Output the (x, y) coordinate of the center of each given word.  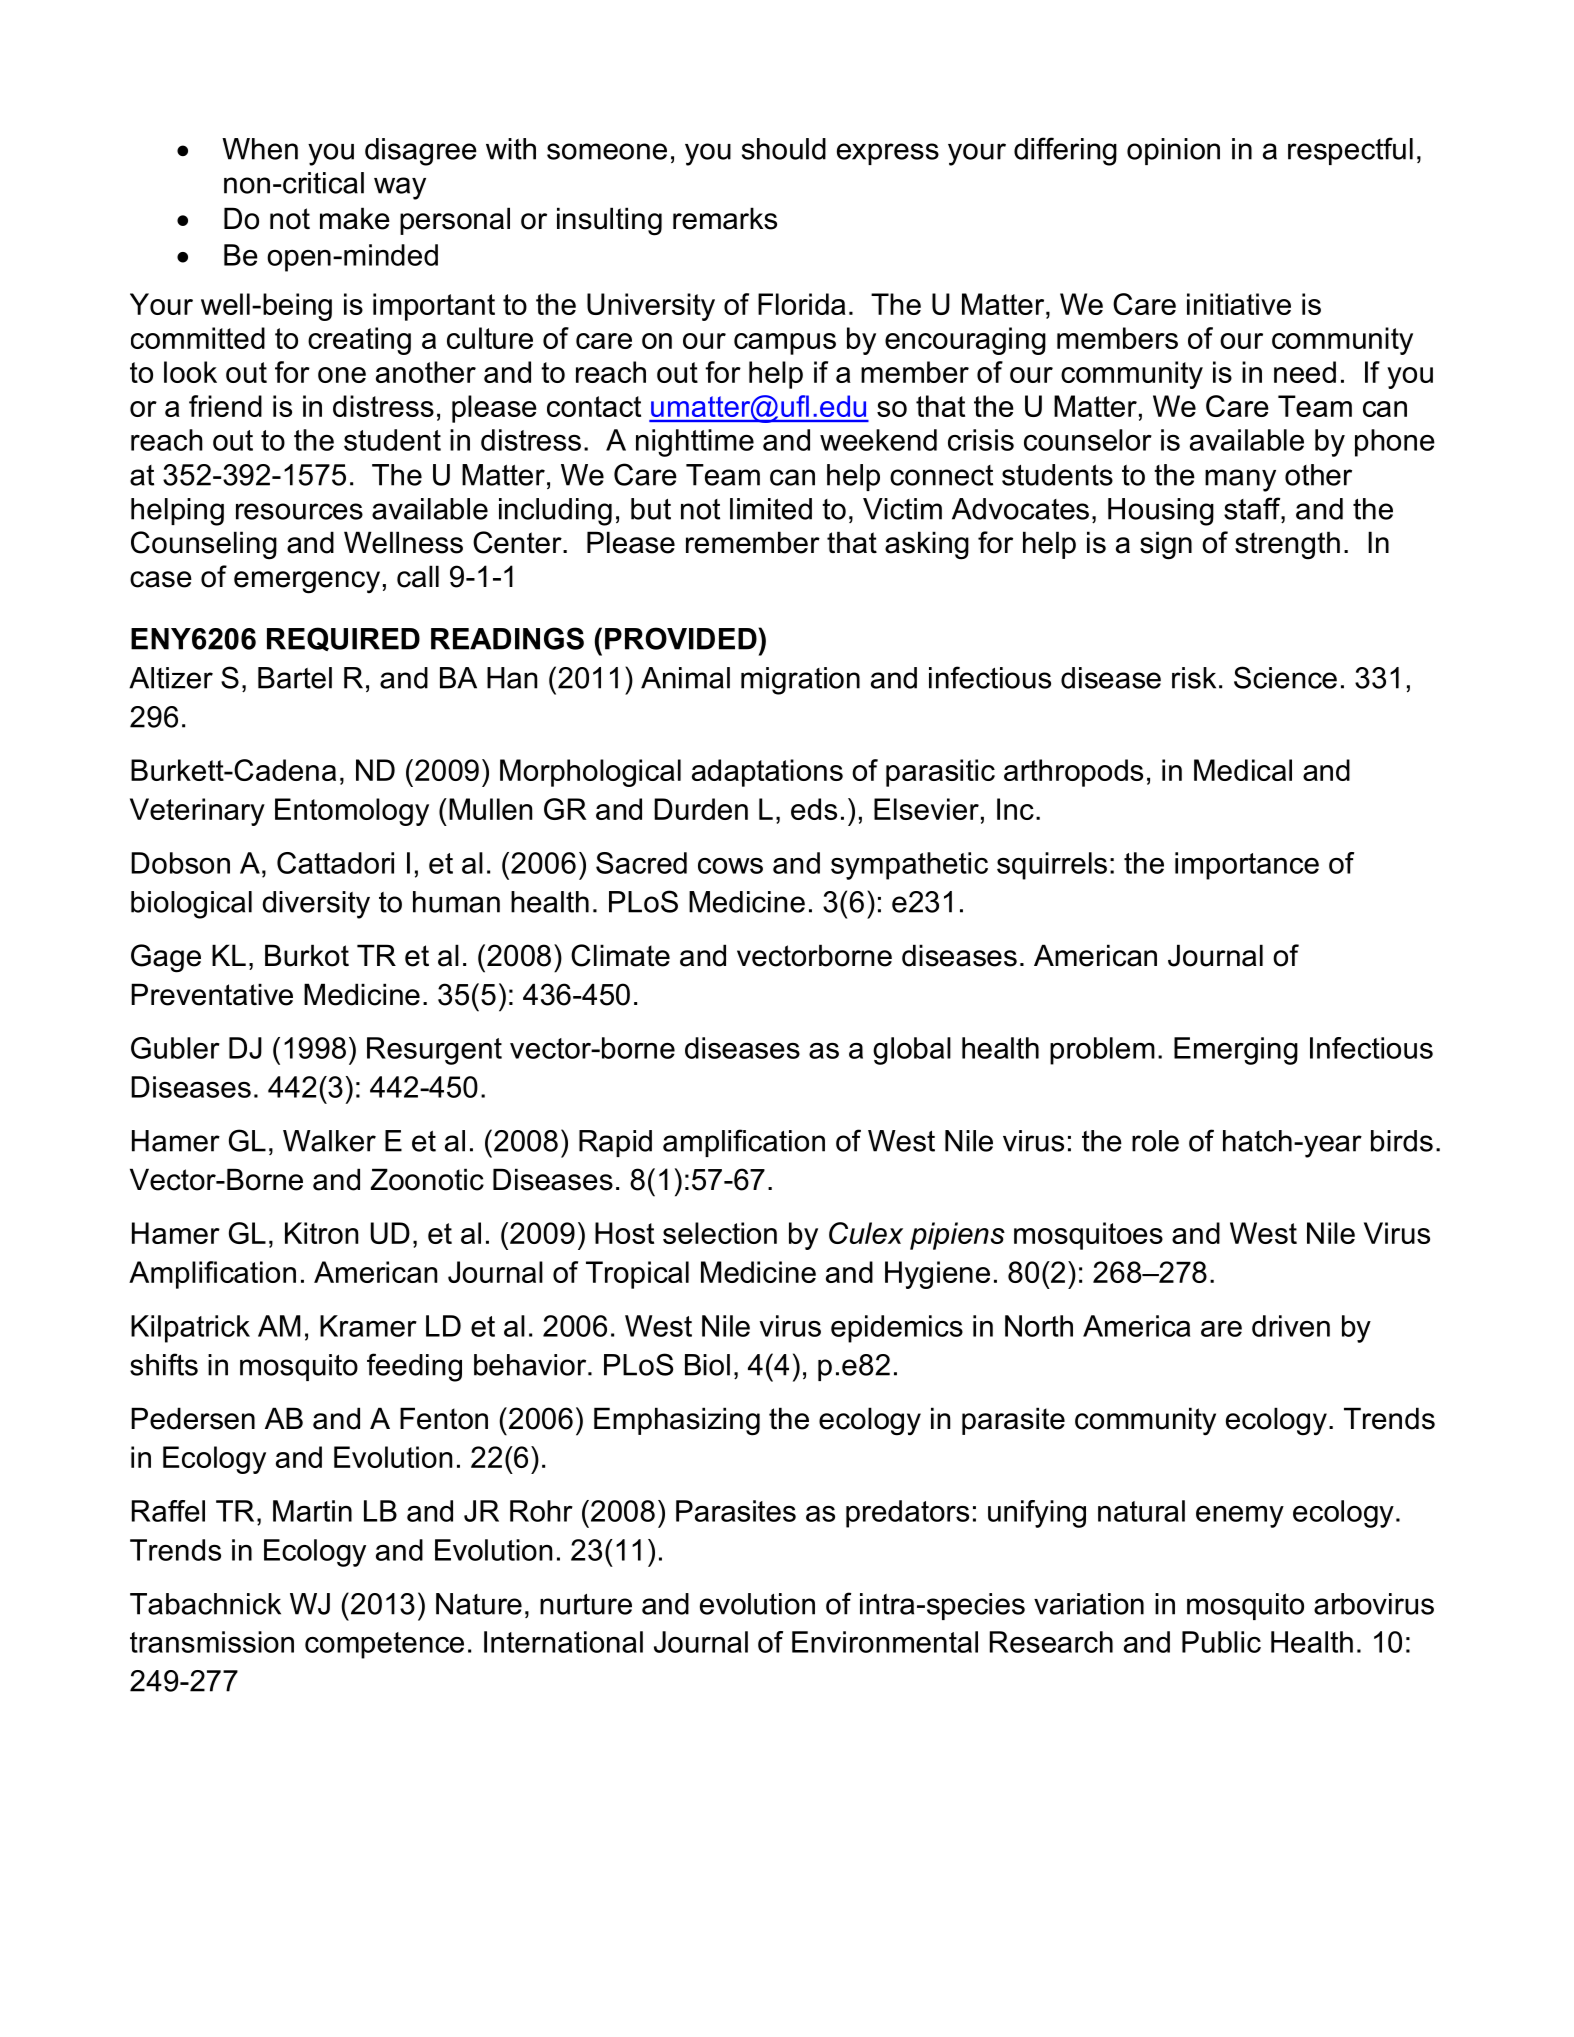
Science (1285, 677)
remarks (725, 218)
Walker (329, 1141)
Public (1221, 1642)
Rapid (615, 1143)
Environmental (885, 1642)
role (1155, 1141)
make (355, 218)
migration (800, 681)
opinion (1173, 151)
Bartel (295, 678)
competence (384, 1645)
